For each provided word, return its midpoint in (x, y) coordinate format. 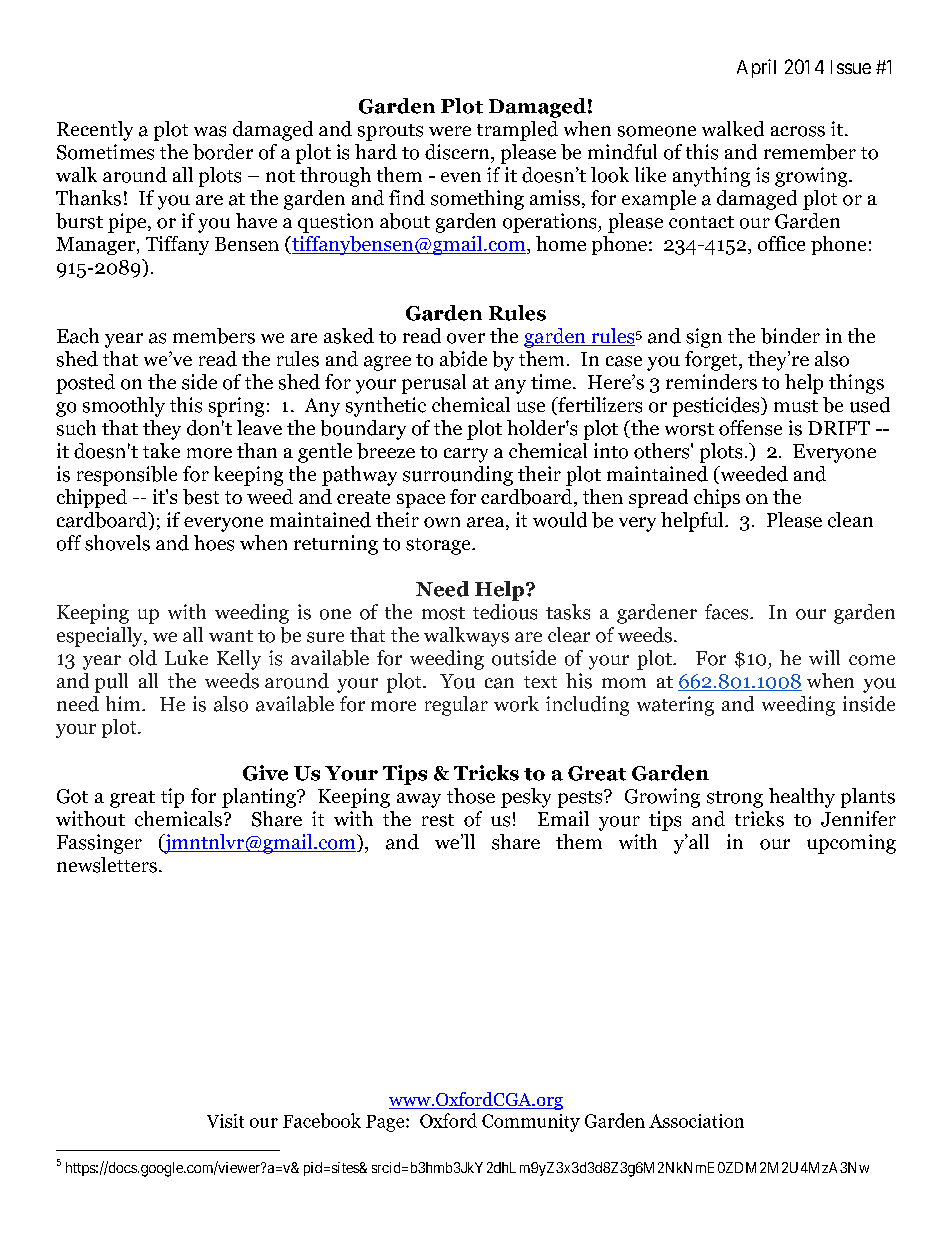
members (214, 336)
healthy (802, 798)
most (443, 613)
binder (790, 336)
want (231, 636)
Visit (225, 1121)
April (756, 68)
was (210, 131)
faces (728, 612)
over (466, 338)
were (450, 131)
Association (696, 1121)
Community (531, 1123)
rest (438, 820)
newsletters (107, 865)
